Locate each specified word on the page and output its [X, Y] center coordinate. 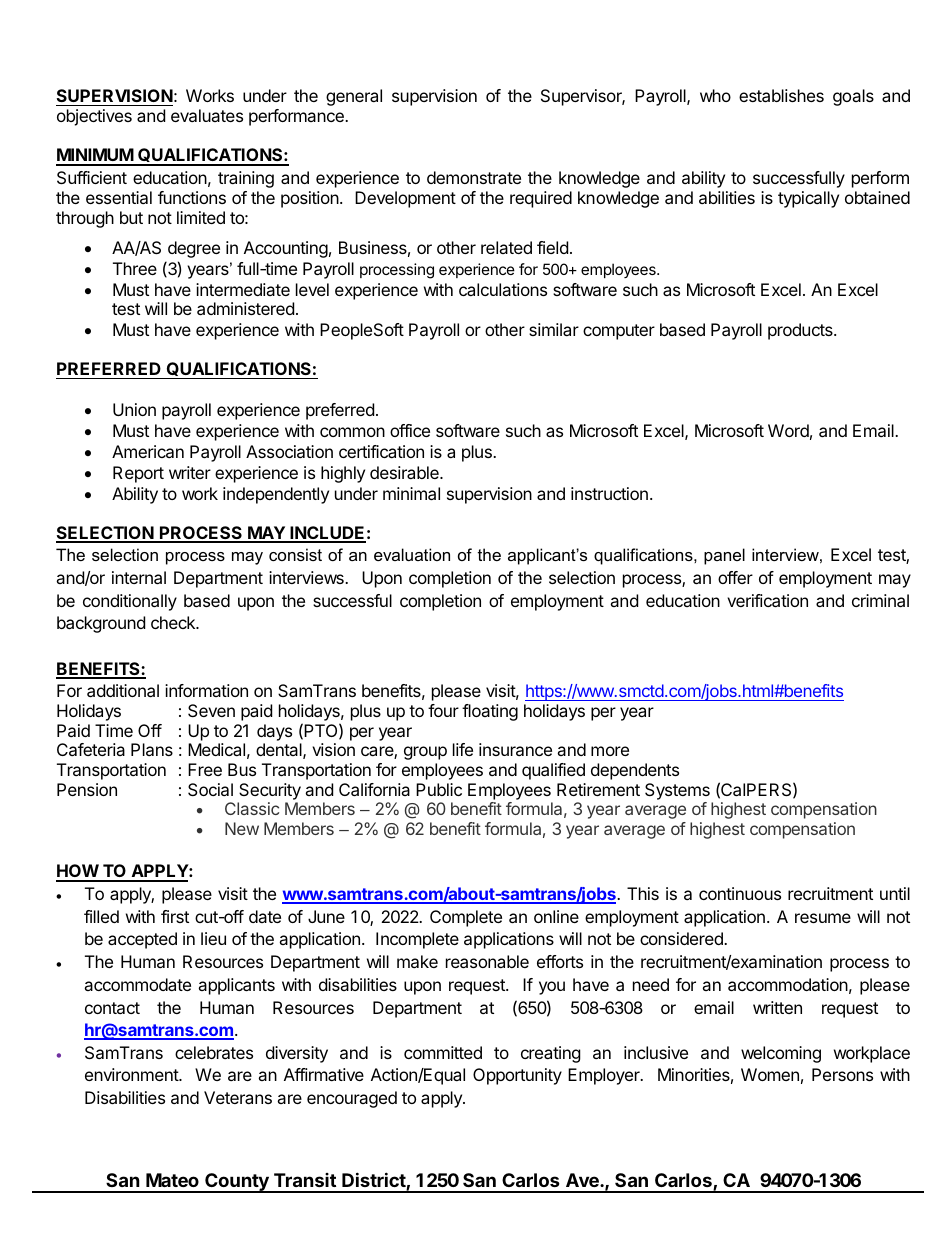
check [174, 622]
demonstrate [474, 177]
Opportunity [517, 1076]
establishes [781, 95]
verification [767, 600]
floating [490, 712]
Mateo [172, 1180]
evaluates [207, 115]
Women [770, 1074]
